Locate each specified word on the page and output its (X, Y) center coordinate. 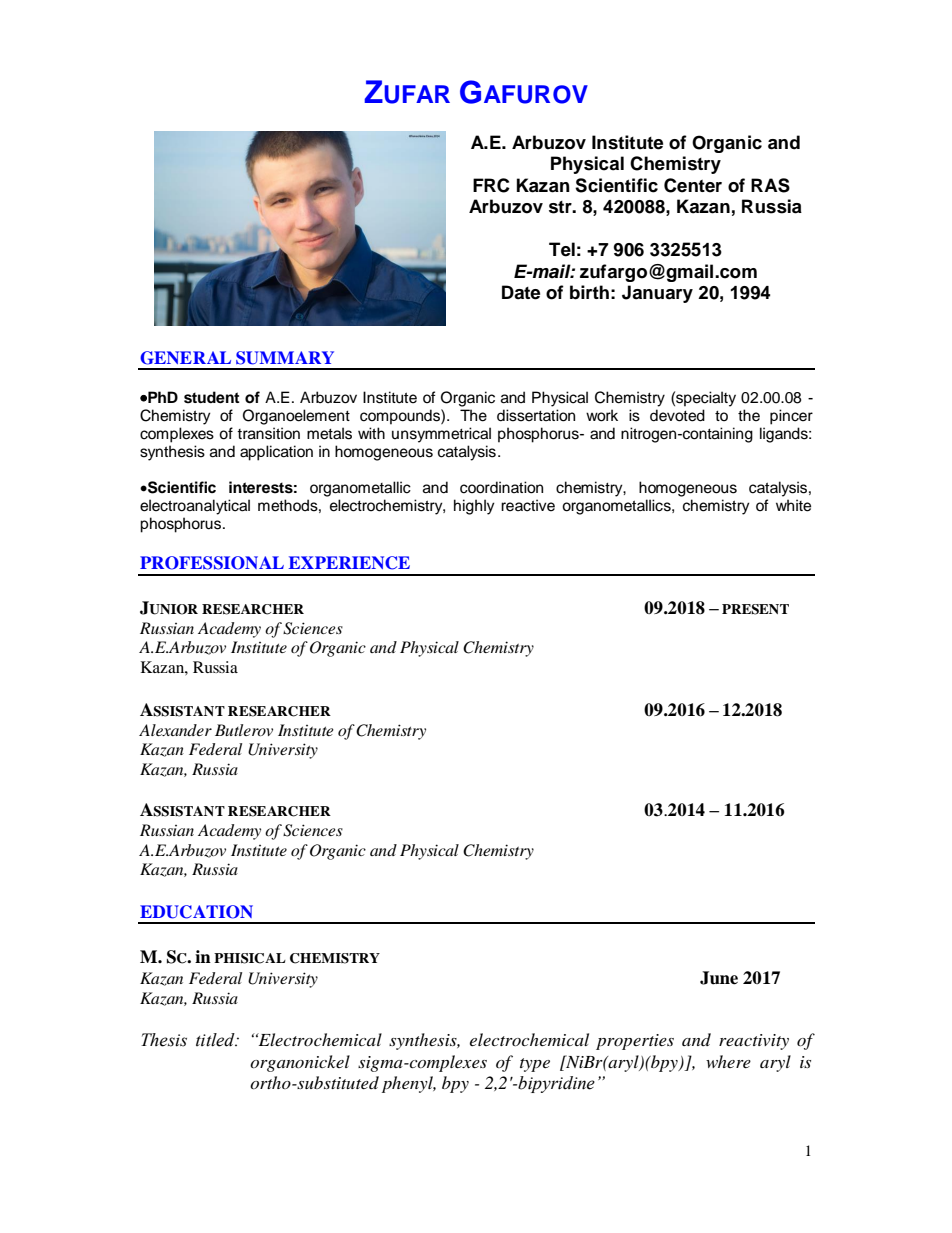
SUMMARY (285, 358)
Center (693, 185)
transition (268, 433)
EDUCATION (196, 912)
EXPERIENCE (349, 563)
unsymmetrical (441, 435)
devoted (677, 415)
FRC (491, 185)
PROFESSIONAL (212, 563)
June (719, 978)
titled (216, 1040)
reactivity (754, 1042)
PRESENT (755, 609)
